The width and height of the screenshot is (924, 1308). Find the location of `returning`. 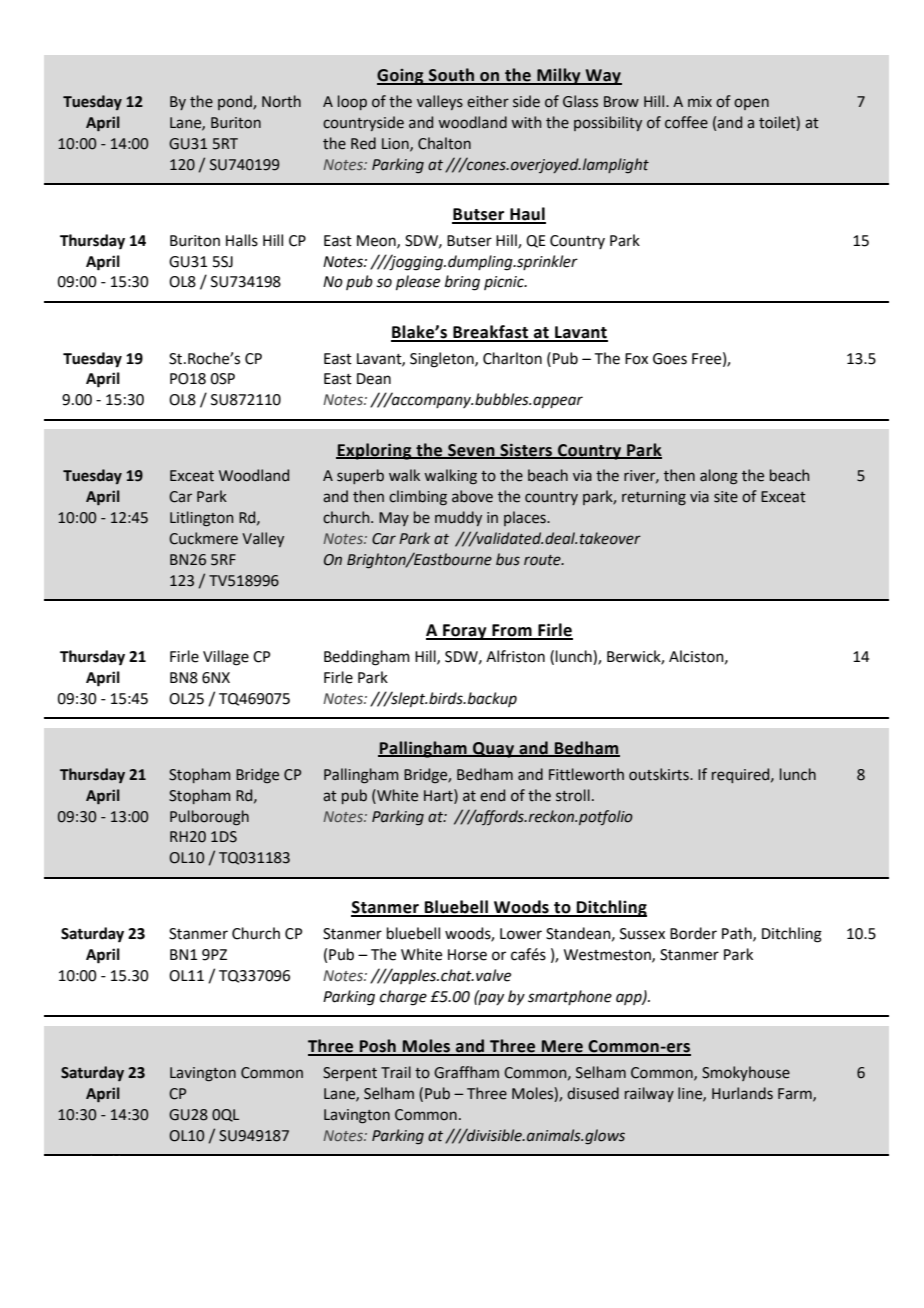

returning is located at coordinates (654, 498).
